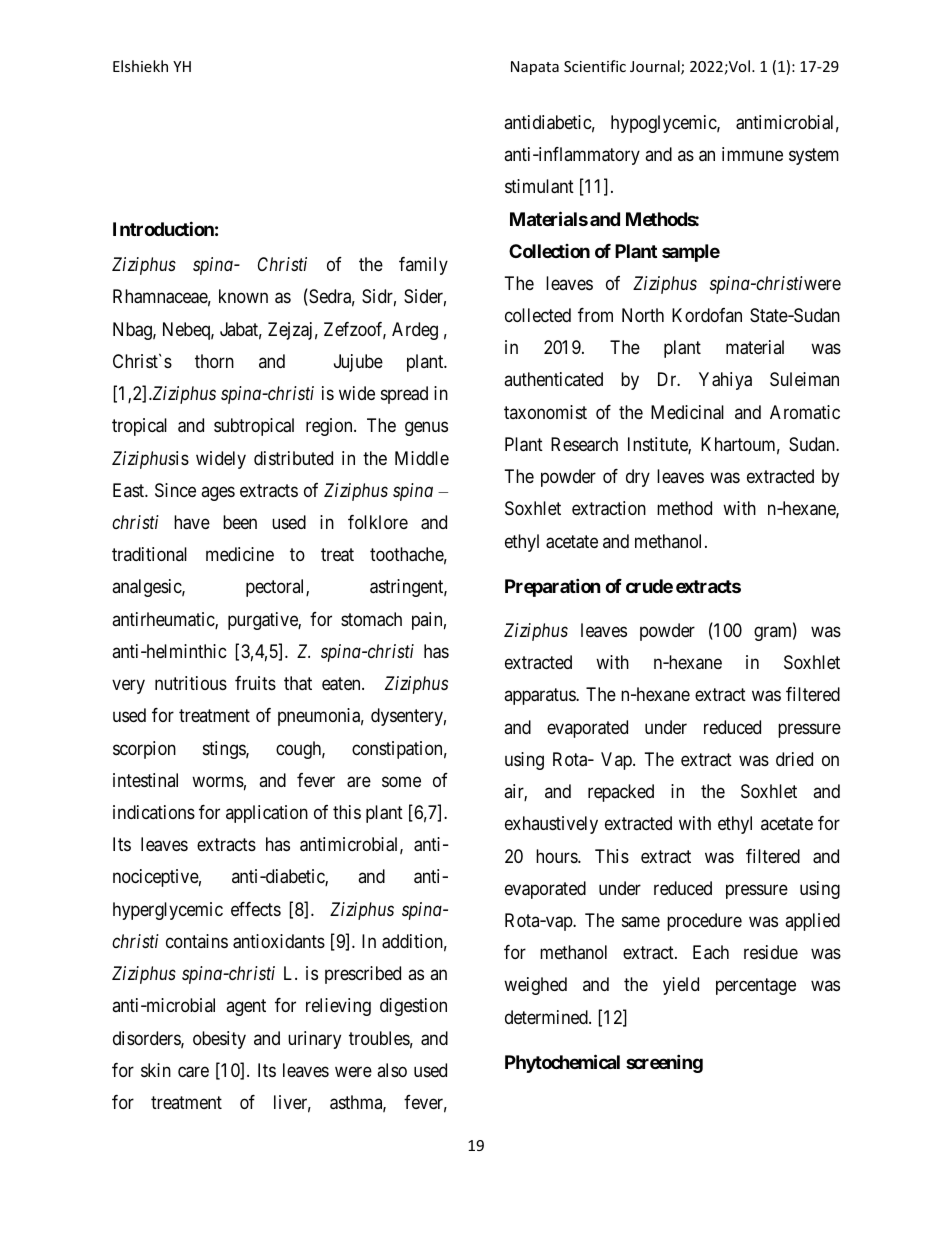 Image resolution: width=952 pixels, height=1233 pixels. Describe the element at coordinates (553, 587) in the screenshot. I see `Preparation` at that location.
